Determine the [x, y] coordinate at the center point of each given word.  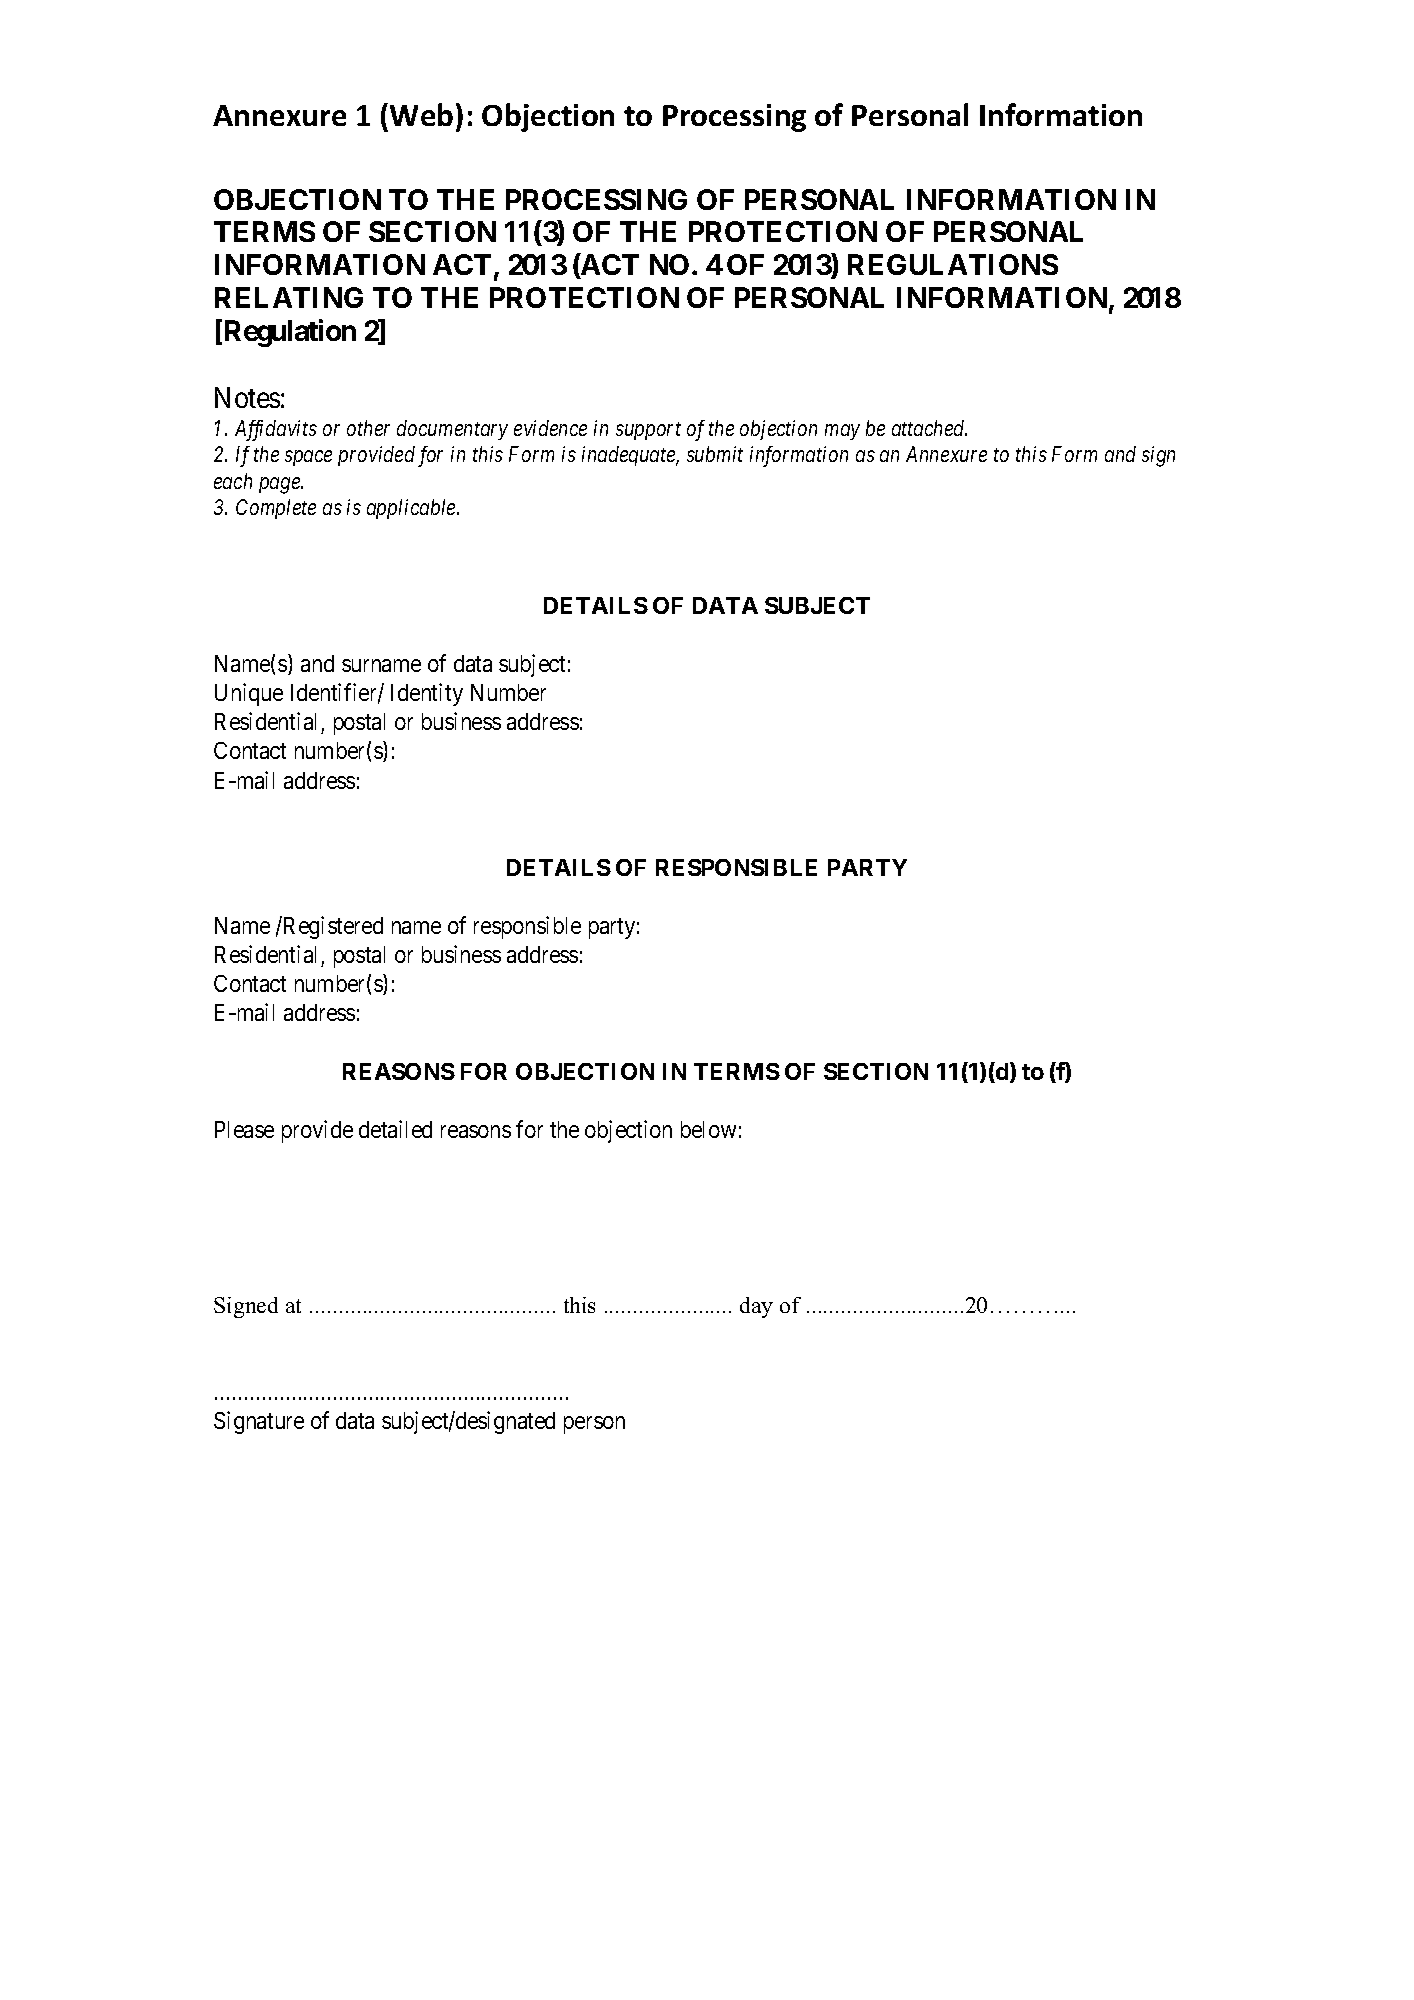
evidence [550, 428]
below [708, 1129]
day [756, 1307]
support [648, 431]
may [842, 432]
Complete [276, 509]
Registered [332, 927]
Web [421, 114]
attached [929, 428]
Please [244, 1129]
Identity [427, 694]
